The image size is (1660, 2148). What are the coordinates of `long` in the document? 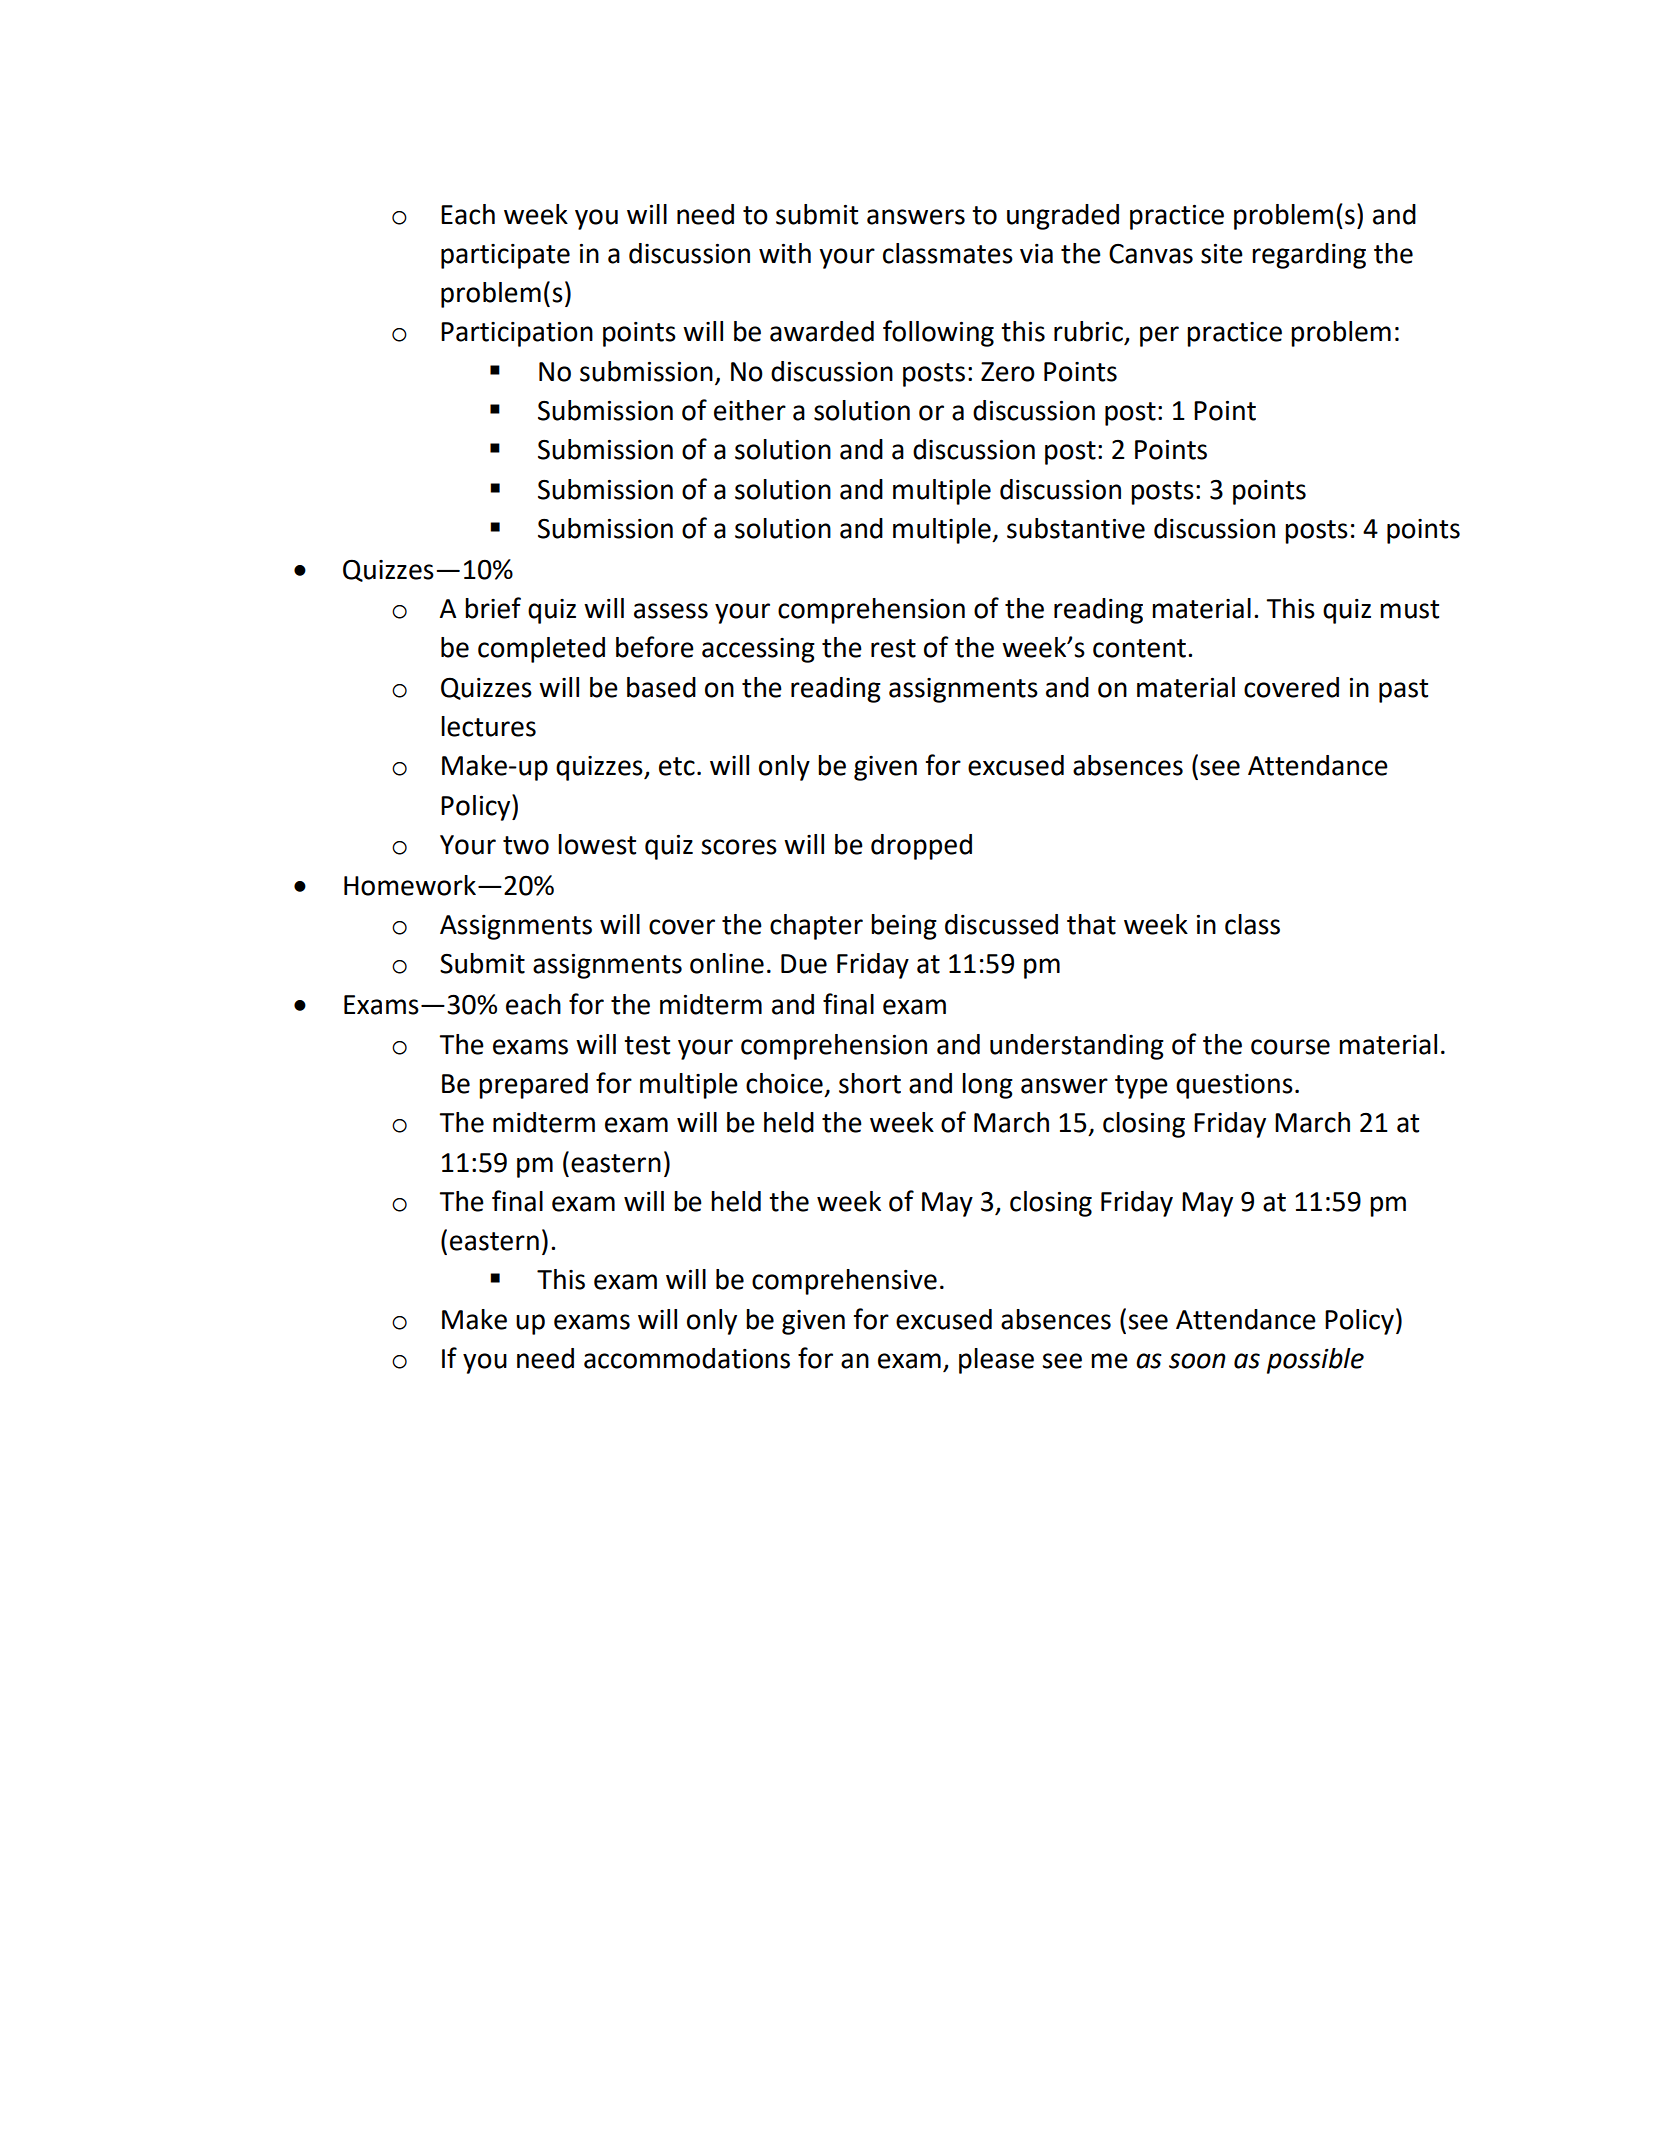 It's located at (987, 1086).
